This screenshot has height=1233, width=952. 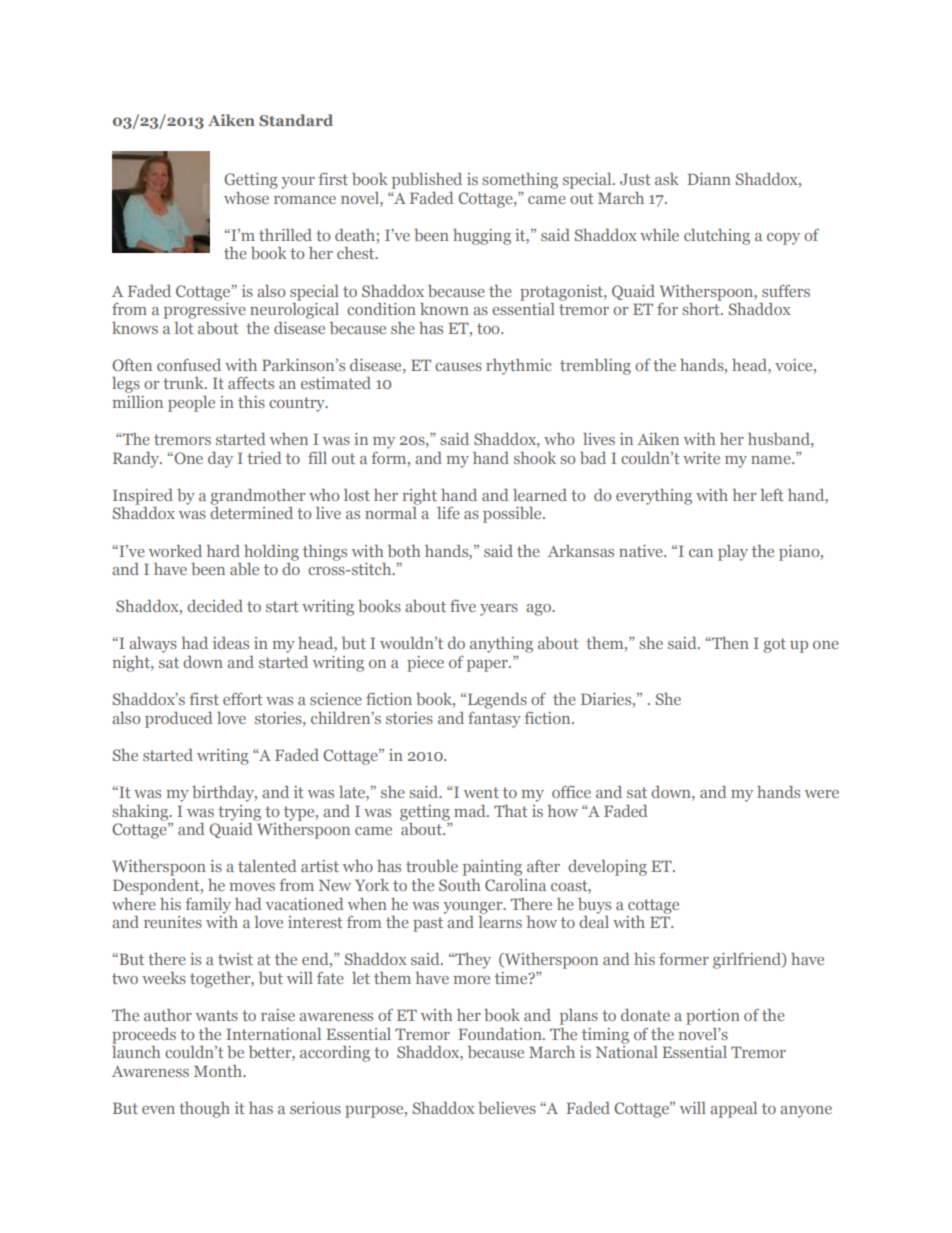 I want to click on believes, so click(x=507, y=1108).
